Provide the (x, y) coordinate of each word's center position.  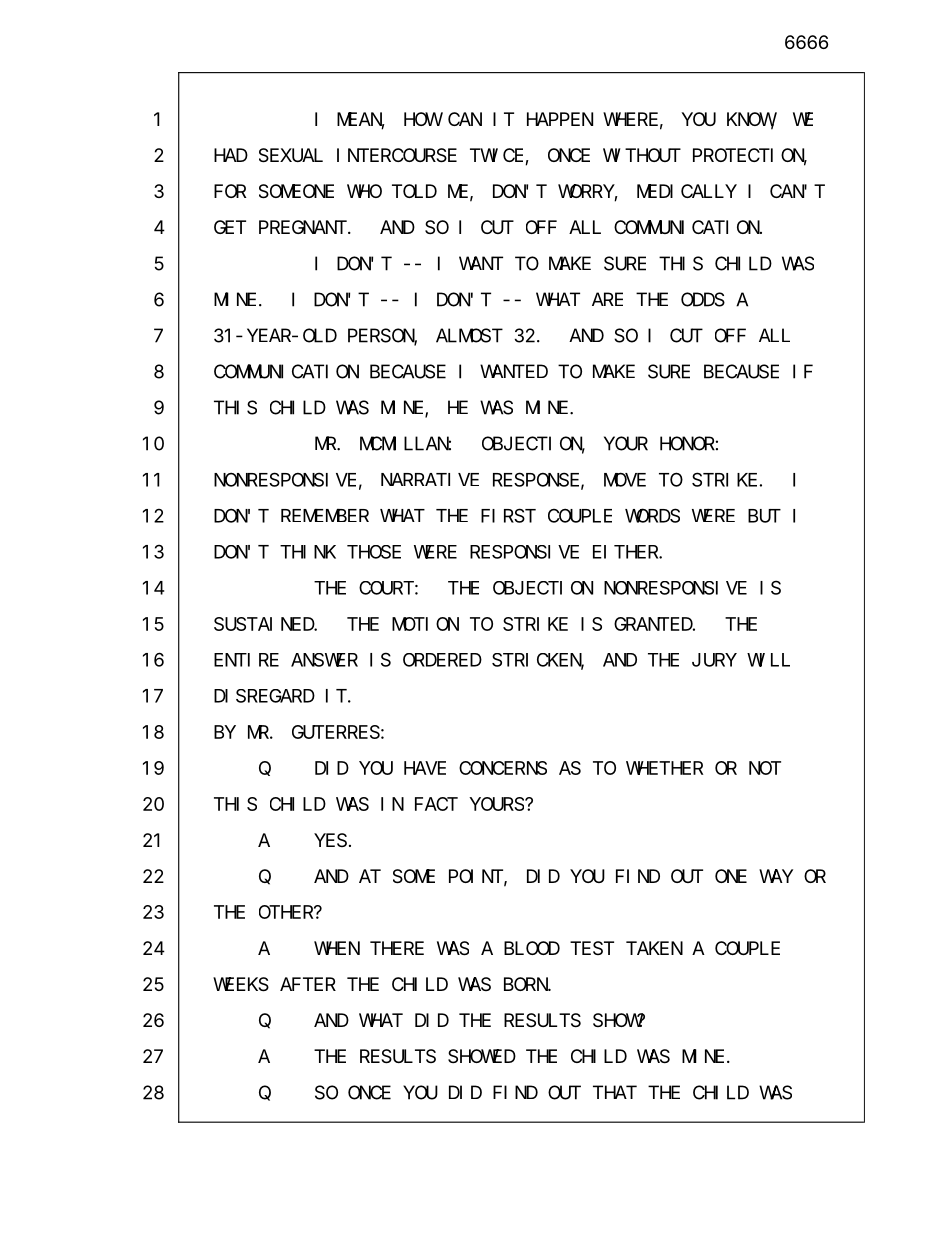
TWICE (498, 157)
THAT (615, 1092)
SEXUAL (291, 156)
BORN (526, 984)
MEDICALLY (687, 191)
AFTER (308, 984)
